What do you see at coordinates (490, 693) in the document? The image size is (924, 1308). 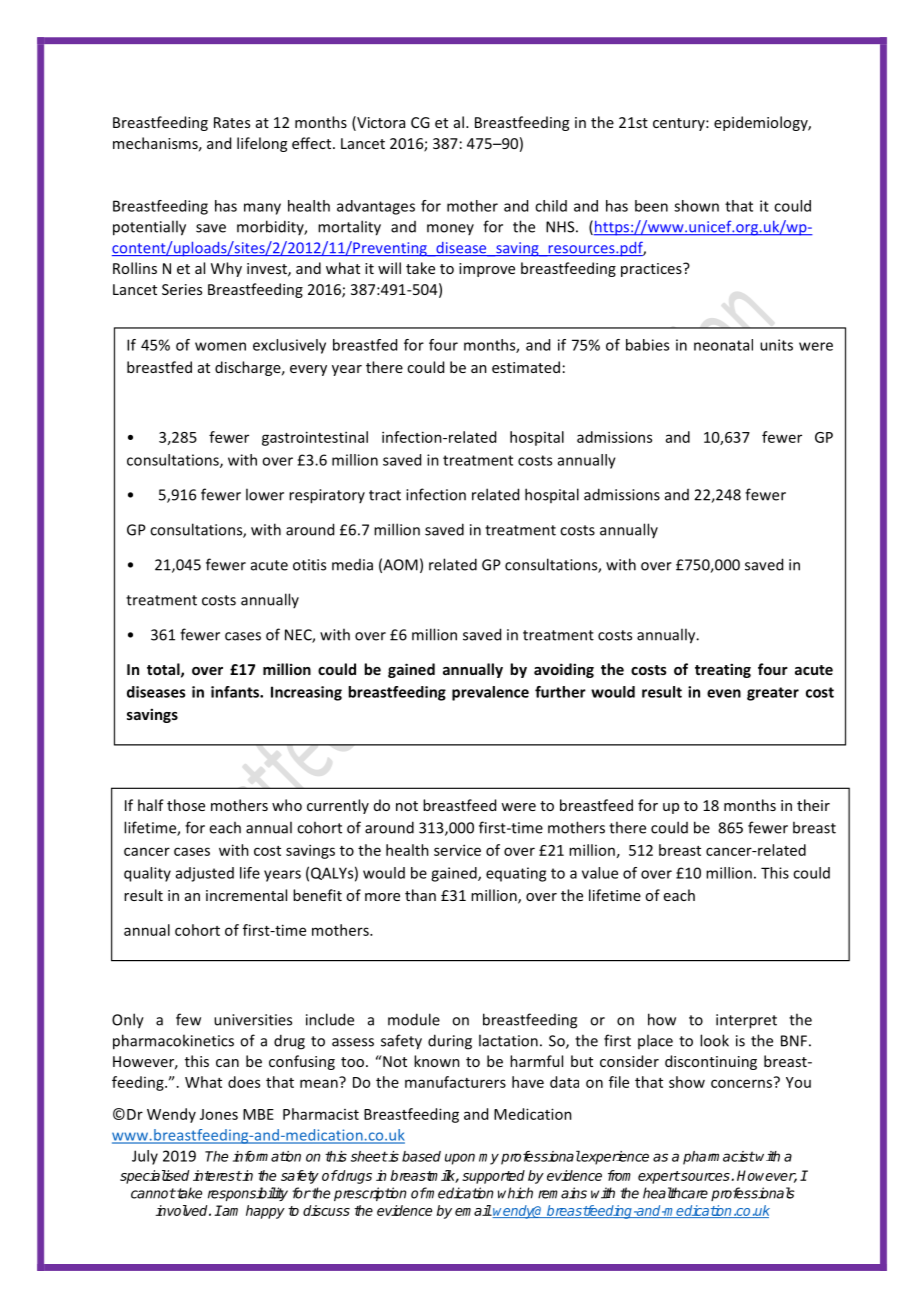 I see `prevalence` at bounding box center [490, 693].
